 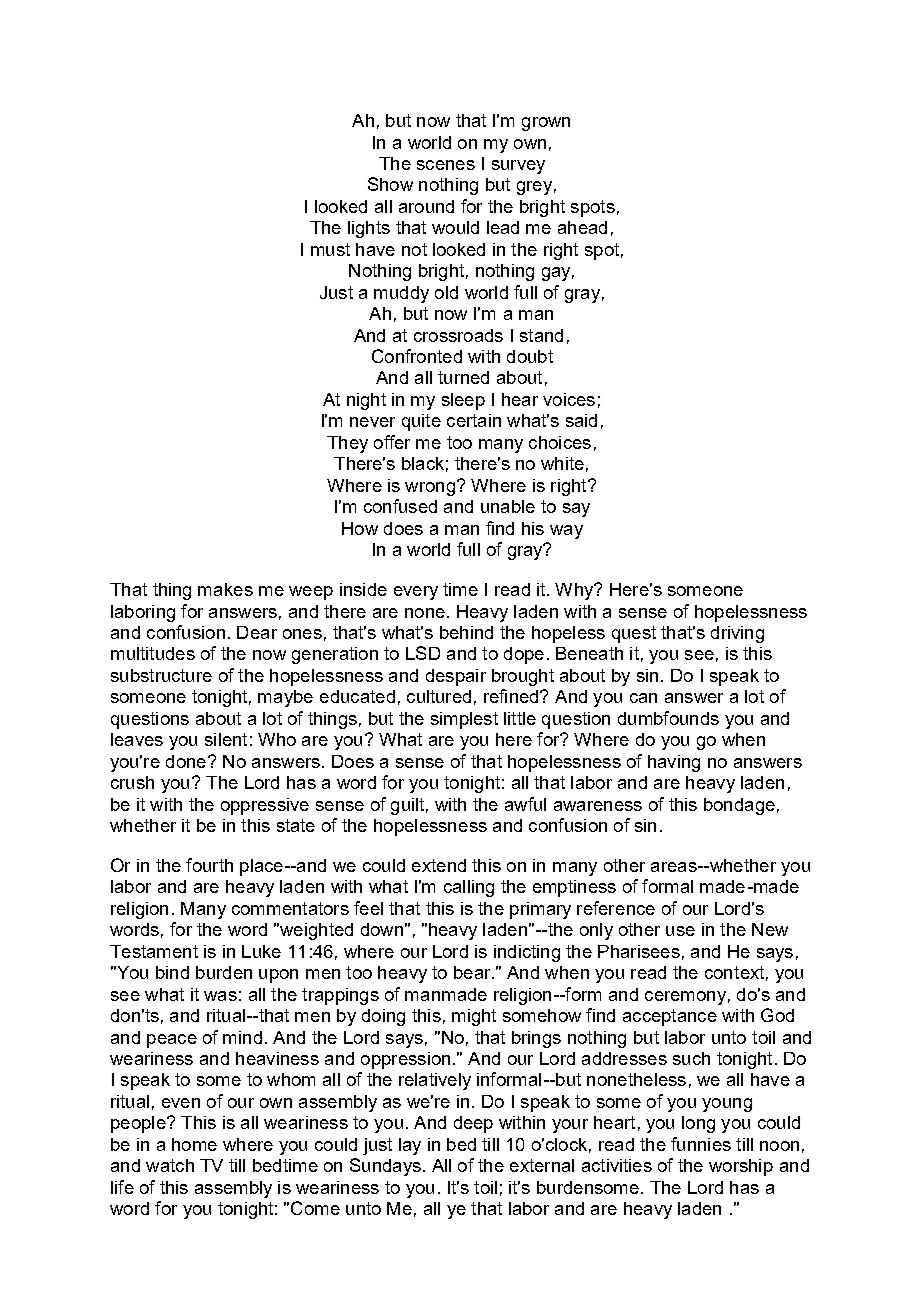 I want to click on scenes, so click(x=446, y=165).
